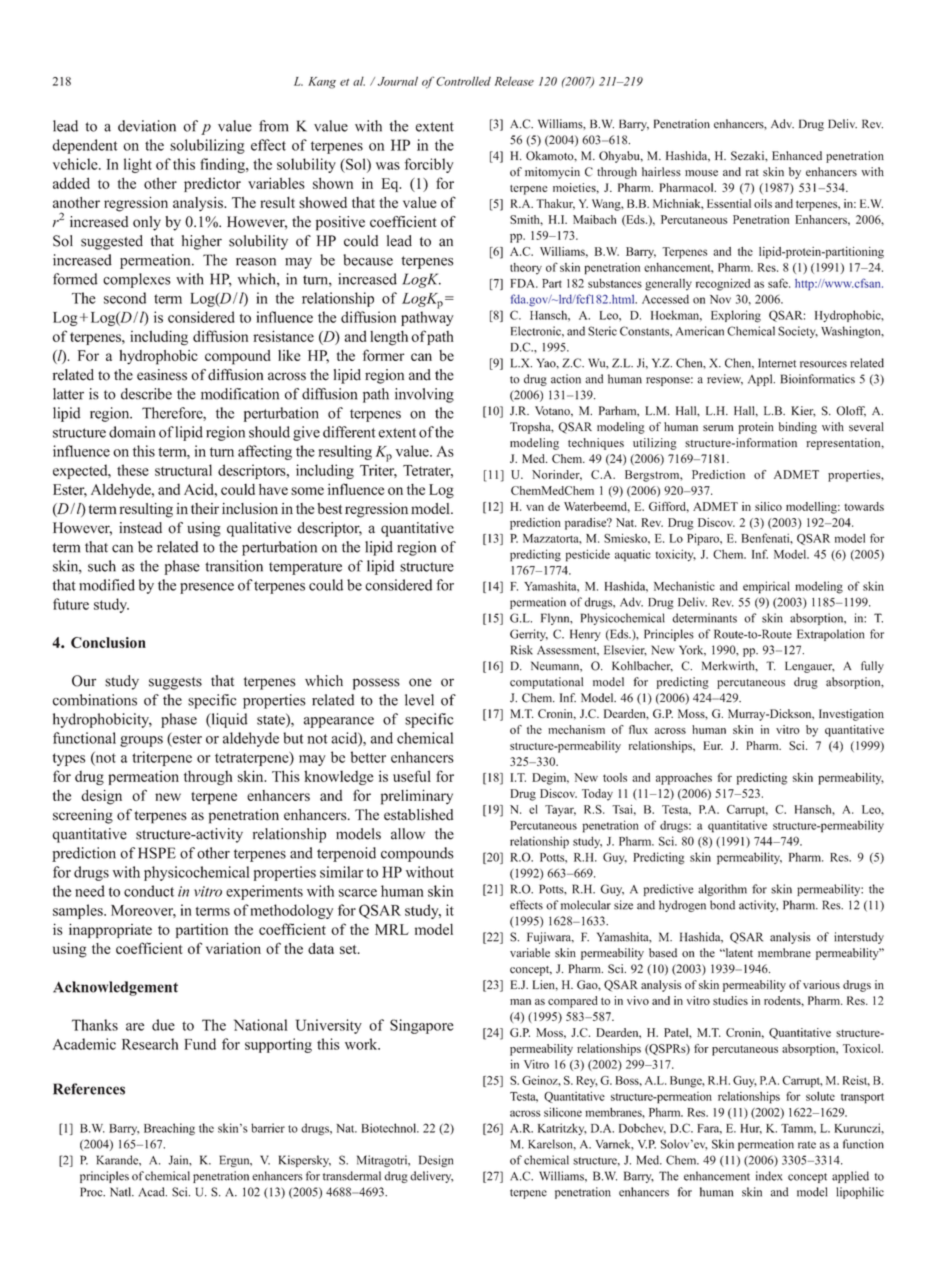  I want to click on deviation, so click(147, 126).
